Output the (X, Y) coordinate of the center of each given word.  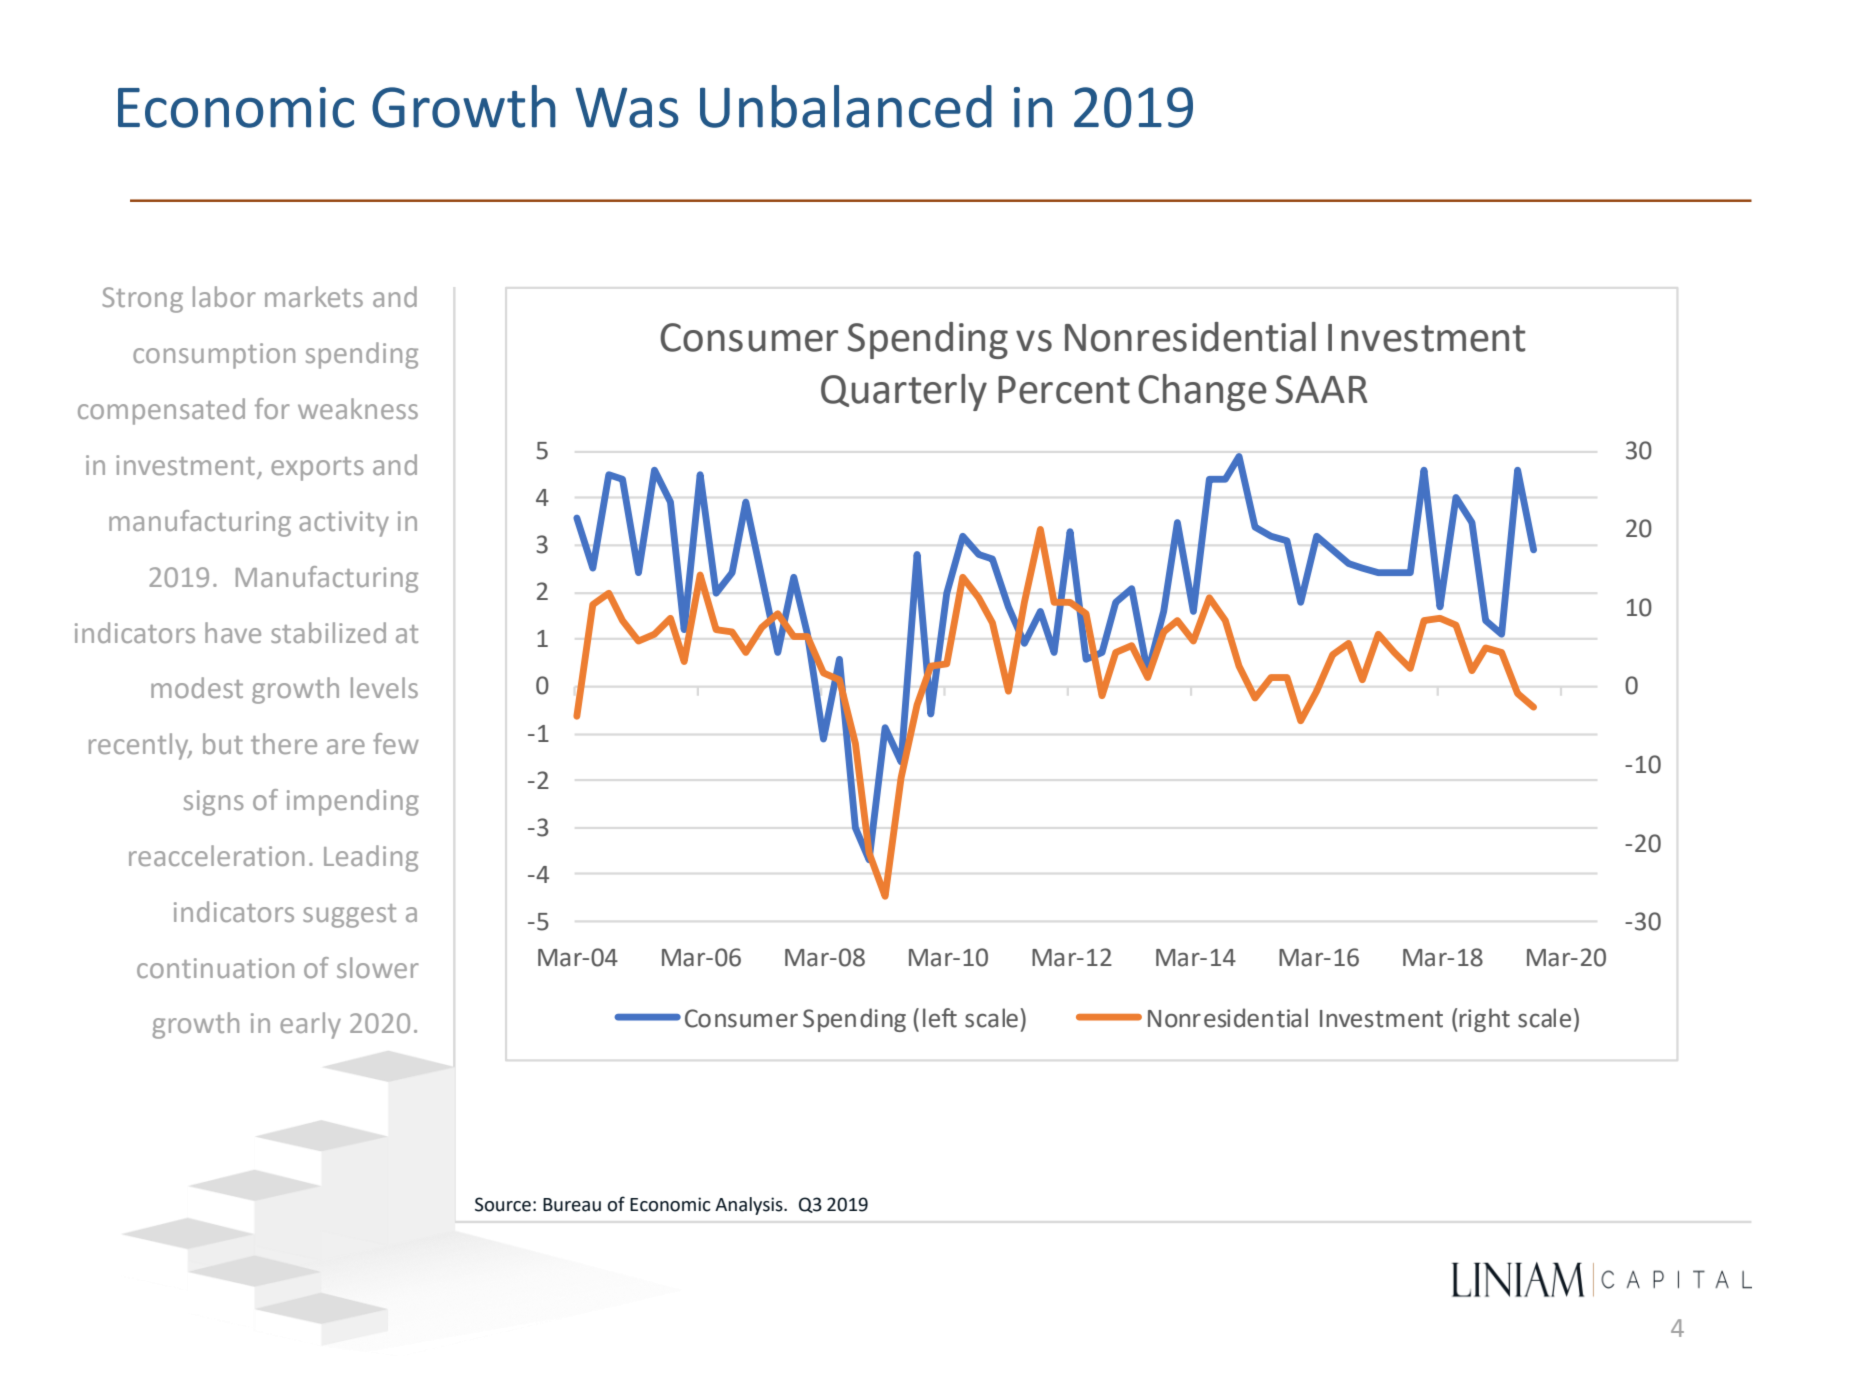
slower (378, 967)
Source (503, 1204)
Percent (1064, 390)
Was (627, 107)
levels (384, 687)
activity (344, 524)
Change (1202, 392)
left (940, 1018)
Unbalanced (846, 106)
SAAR (1322, 389)
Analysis (750, 1206)
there (284, 743)
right (1484, 1020)
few (396, 743)
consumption (214, 356)
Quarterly (904, 392)
